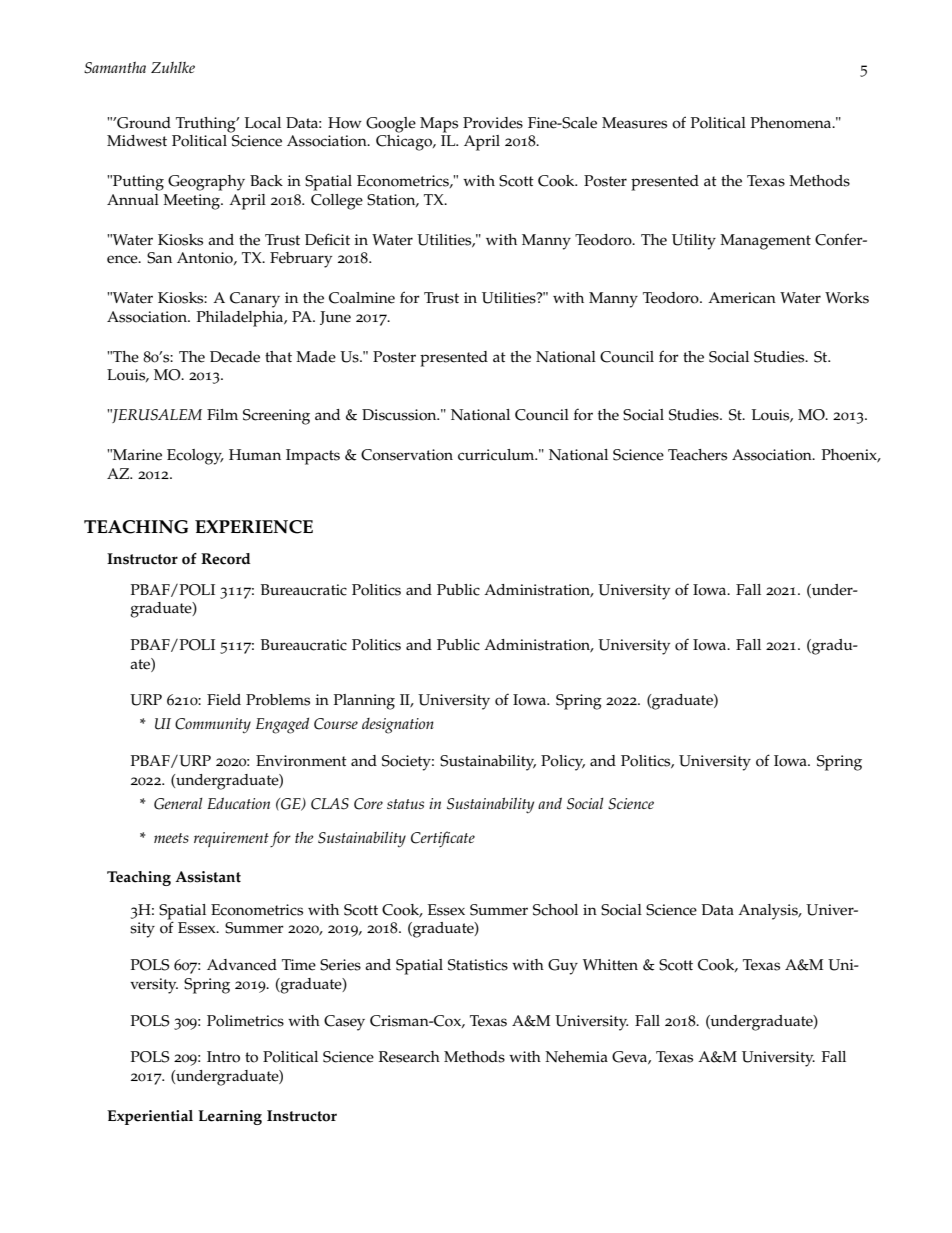  I want to click on Phenomena, so click(792, 123).
